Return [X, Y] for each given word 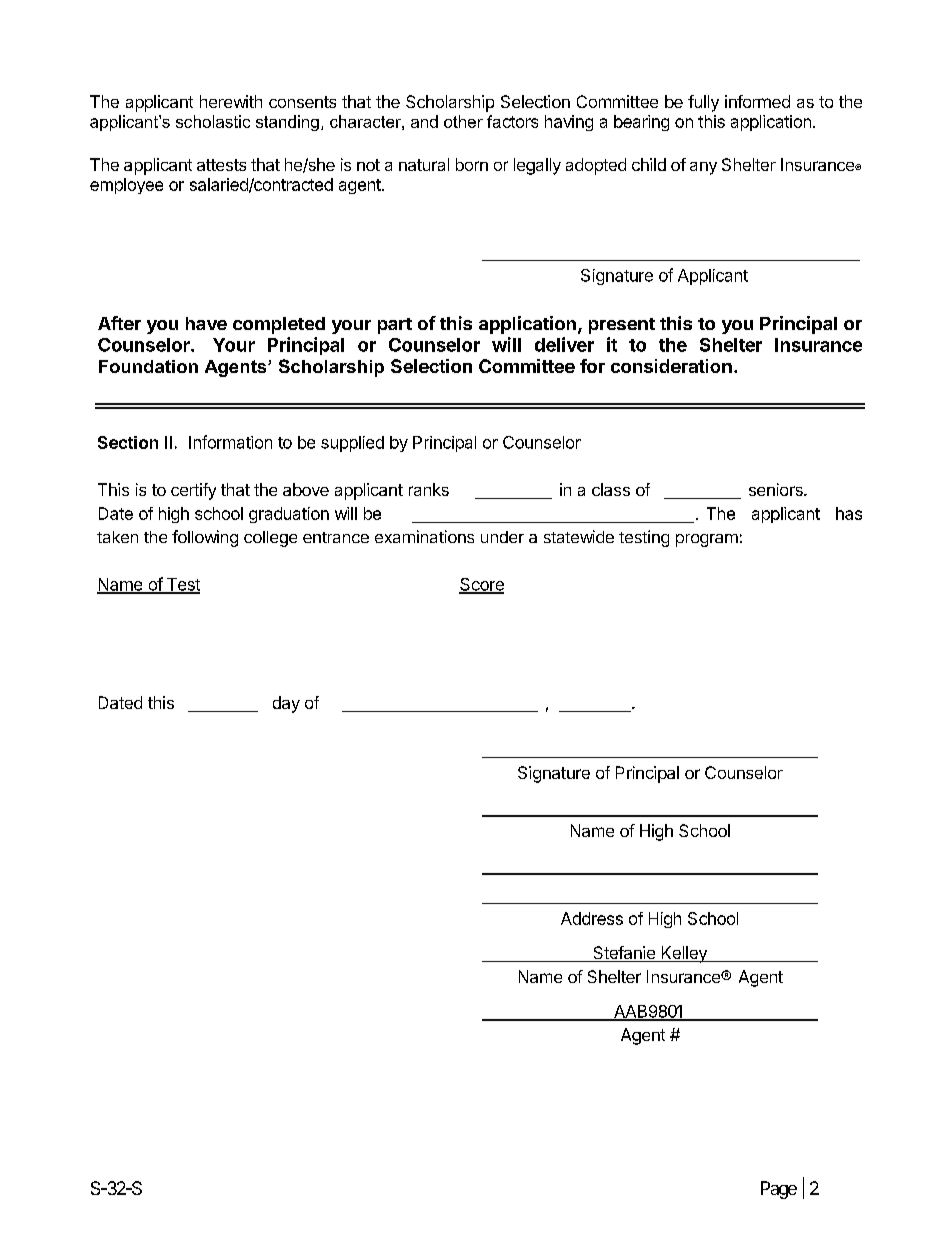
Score [481, 585]
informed [757, 101]
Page [779, 1190]
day [286, 704]
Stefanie [624, 954]
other [463, 121]
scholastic [213, 121]
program [707, 540]
